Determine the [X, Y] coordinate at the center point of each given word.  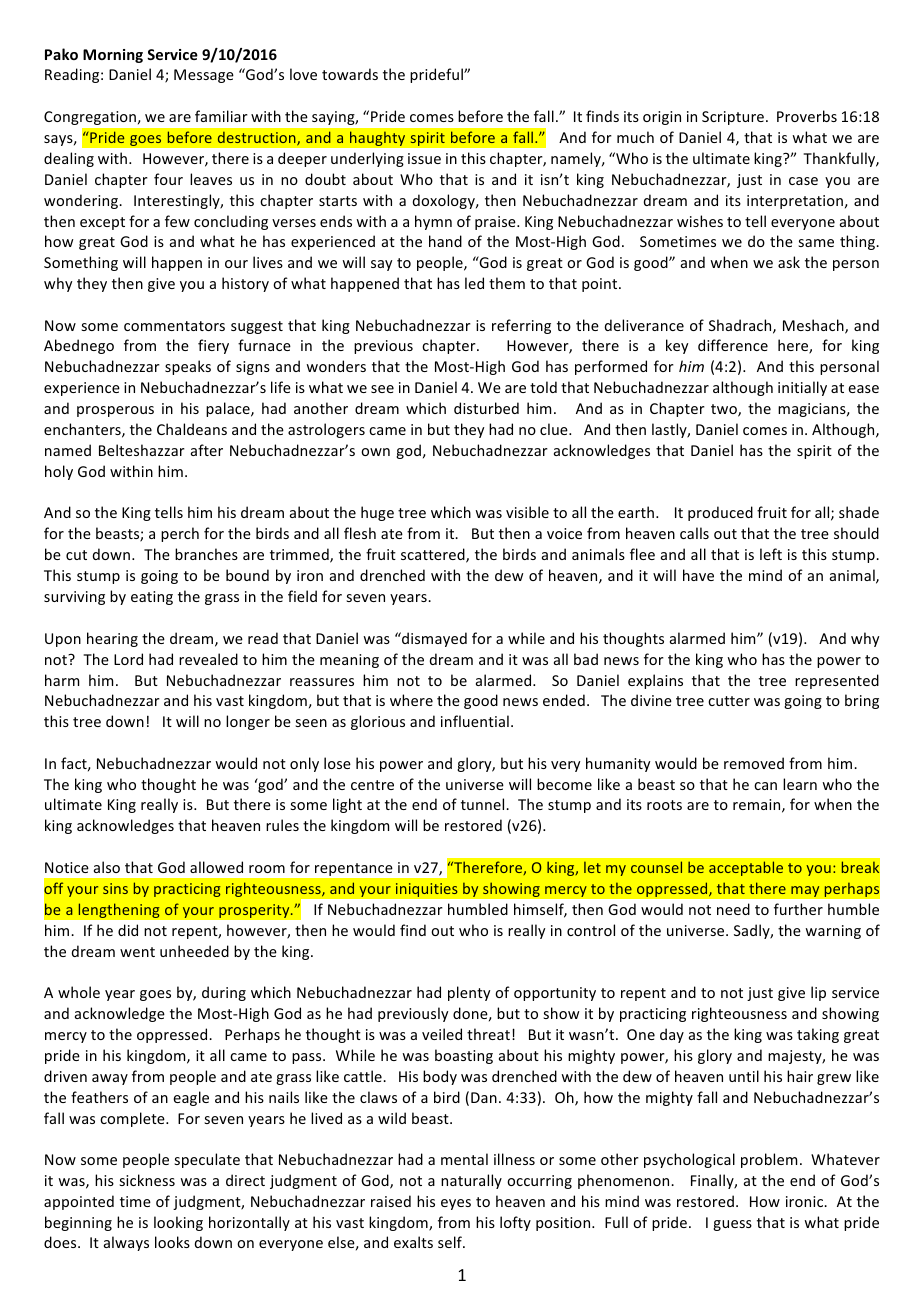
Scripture [734, 118]
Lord [128, 659]
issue [424, 158]
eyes [456, 1204]
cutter [729, 701]
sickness [147, 1180]
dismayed [433, 639]
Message [204, 76]
